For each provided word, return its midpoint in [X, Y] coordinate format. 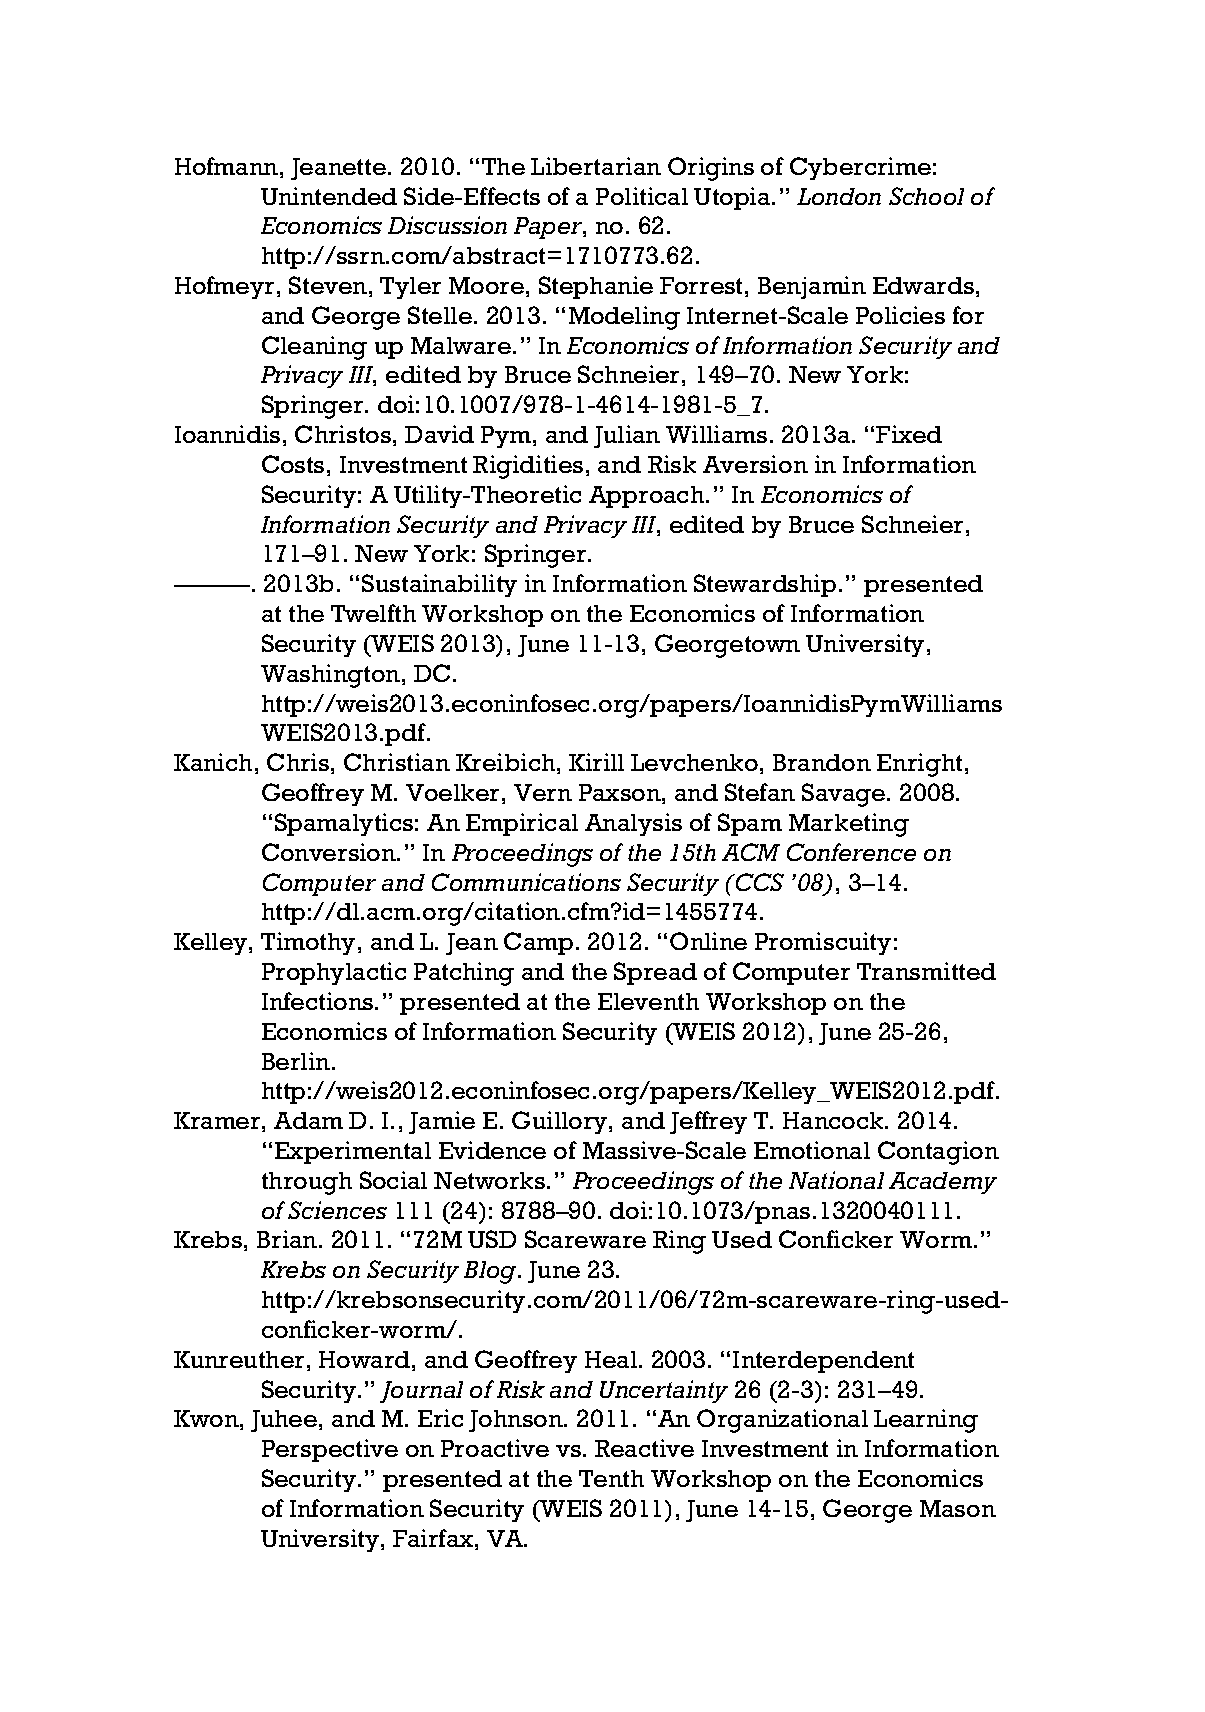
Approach [648, 497]
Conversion [330, 852]
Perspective [330, 1450]
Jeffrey [708, 1122]
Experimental [353, 1152]
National [836, 1180]
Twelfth [373, 613]
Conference [851, 852]
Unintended [329, 196]
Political [642, 196]
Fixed [909, 434]
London [839, 196]
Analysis [633, 824]
